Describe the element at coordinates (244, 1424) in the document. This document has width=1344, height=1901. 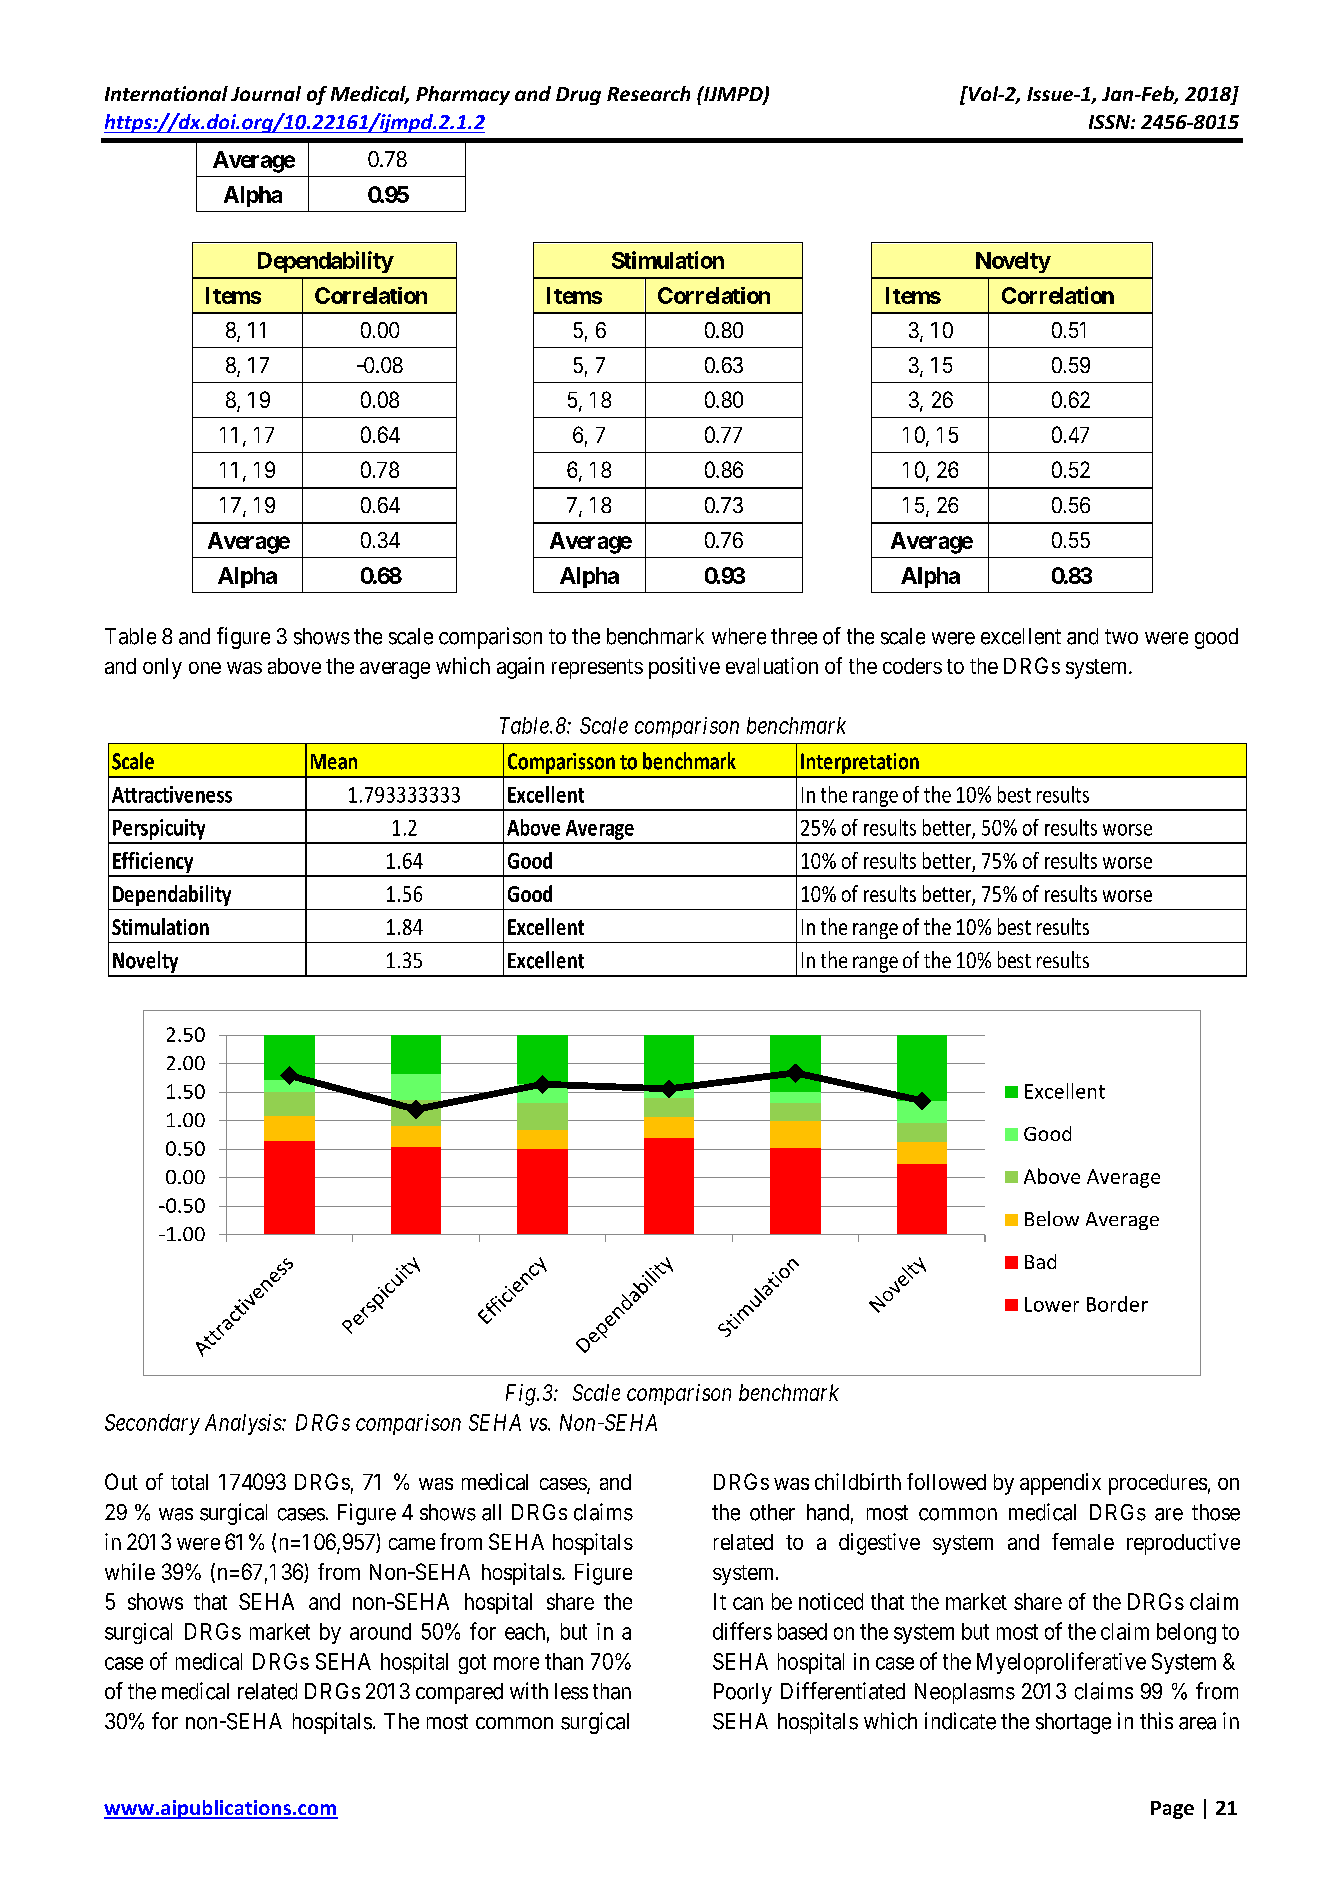
I see `Analysis` at that location.
